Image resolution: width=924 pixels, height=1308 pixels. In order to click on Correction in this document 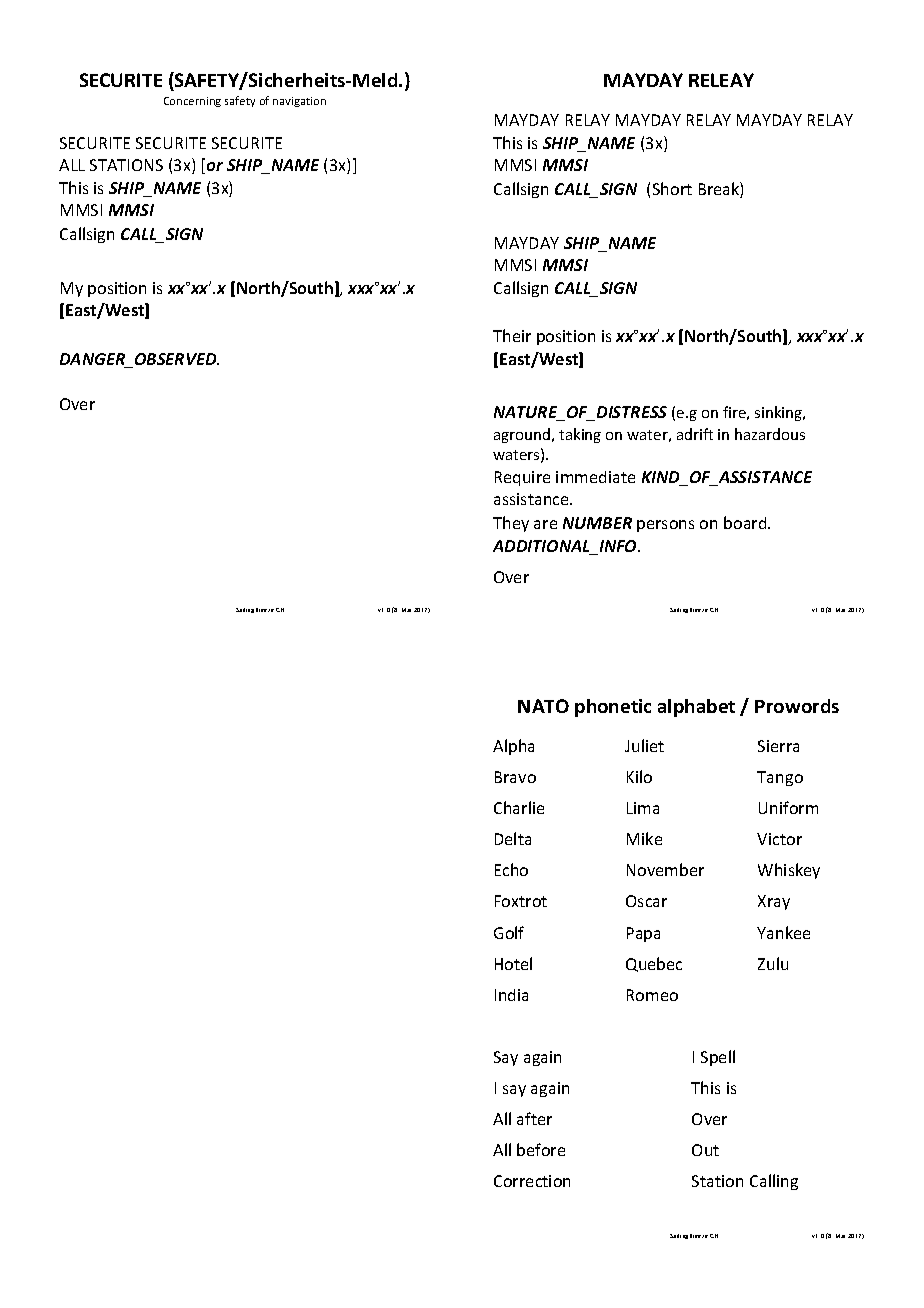, I will do `click(532, 1181)`.
